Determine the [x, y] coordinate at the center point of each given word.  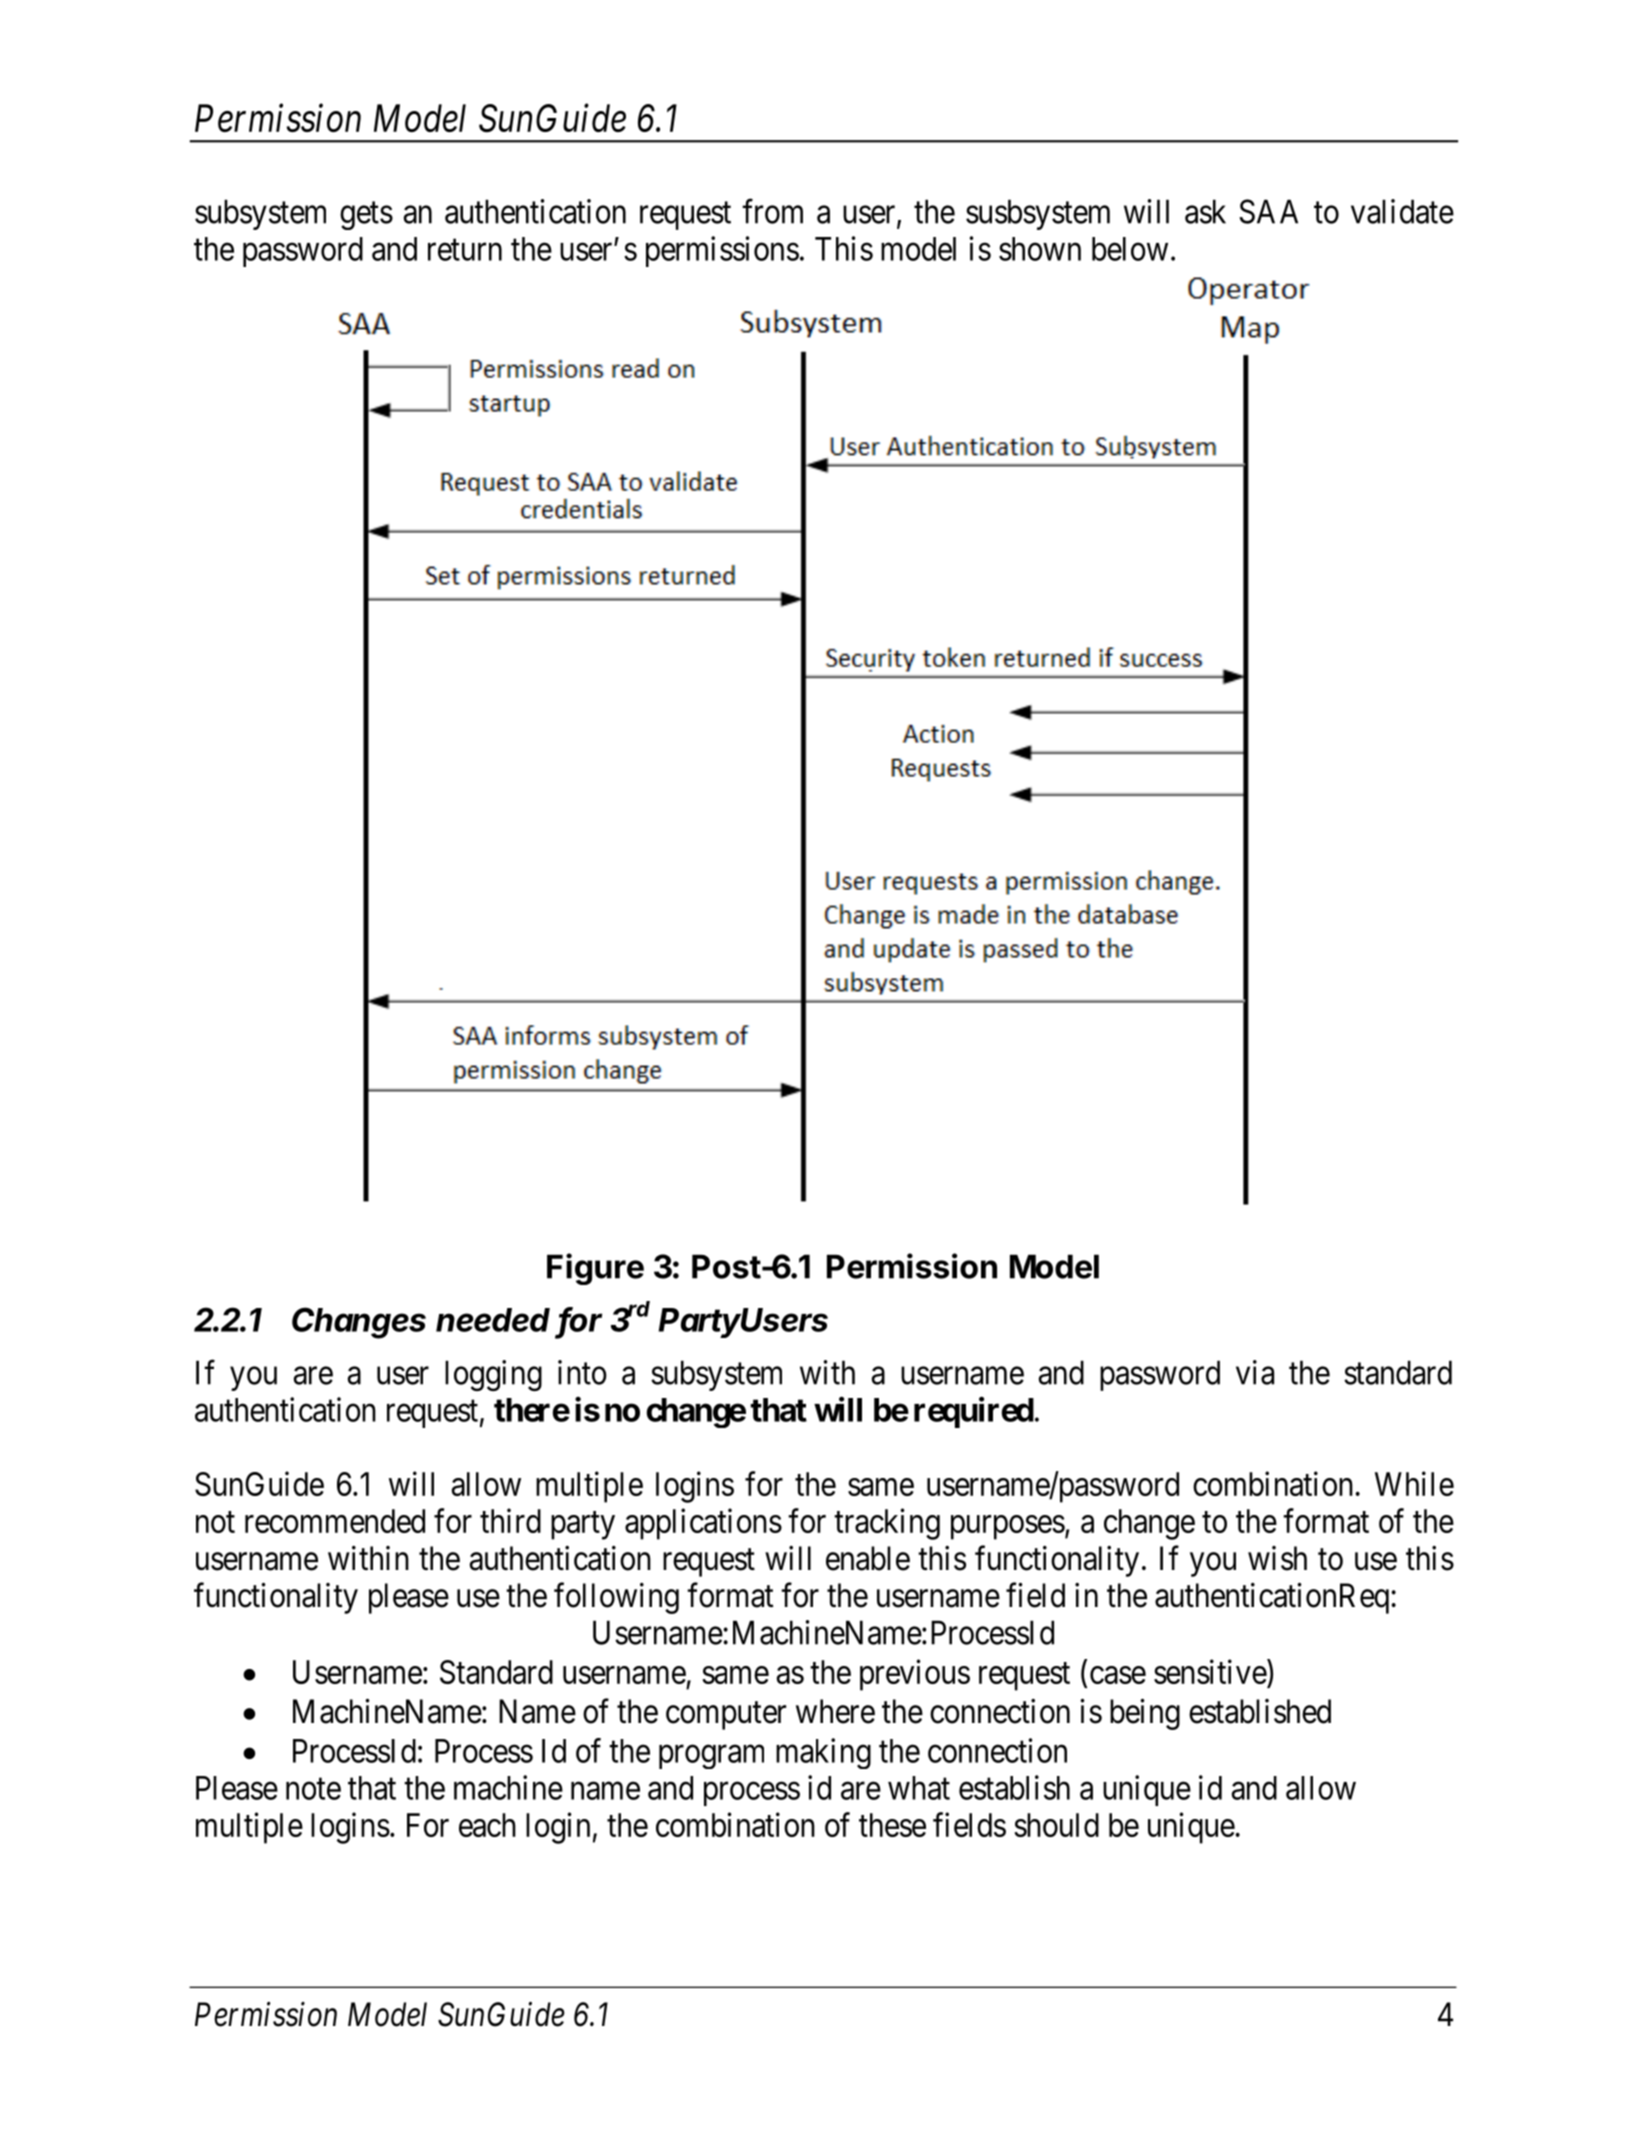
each [487, 1825]
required [974, 1412]
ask [1205, 211]
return [465, 250]
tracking [887, 1524]
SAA [1268, 211]
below [1130, 249]
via [1255, 1372]
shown [1040, 249]
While [1414, 1483]
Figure [595, 1269]
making [823, 1753]
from [772, 211]
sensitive [1210, 1671]
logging [493, 1375]
